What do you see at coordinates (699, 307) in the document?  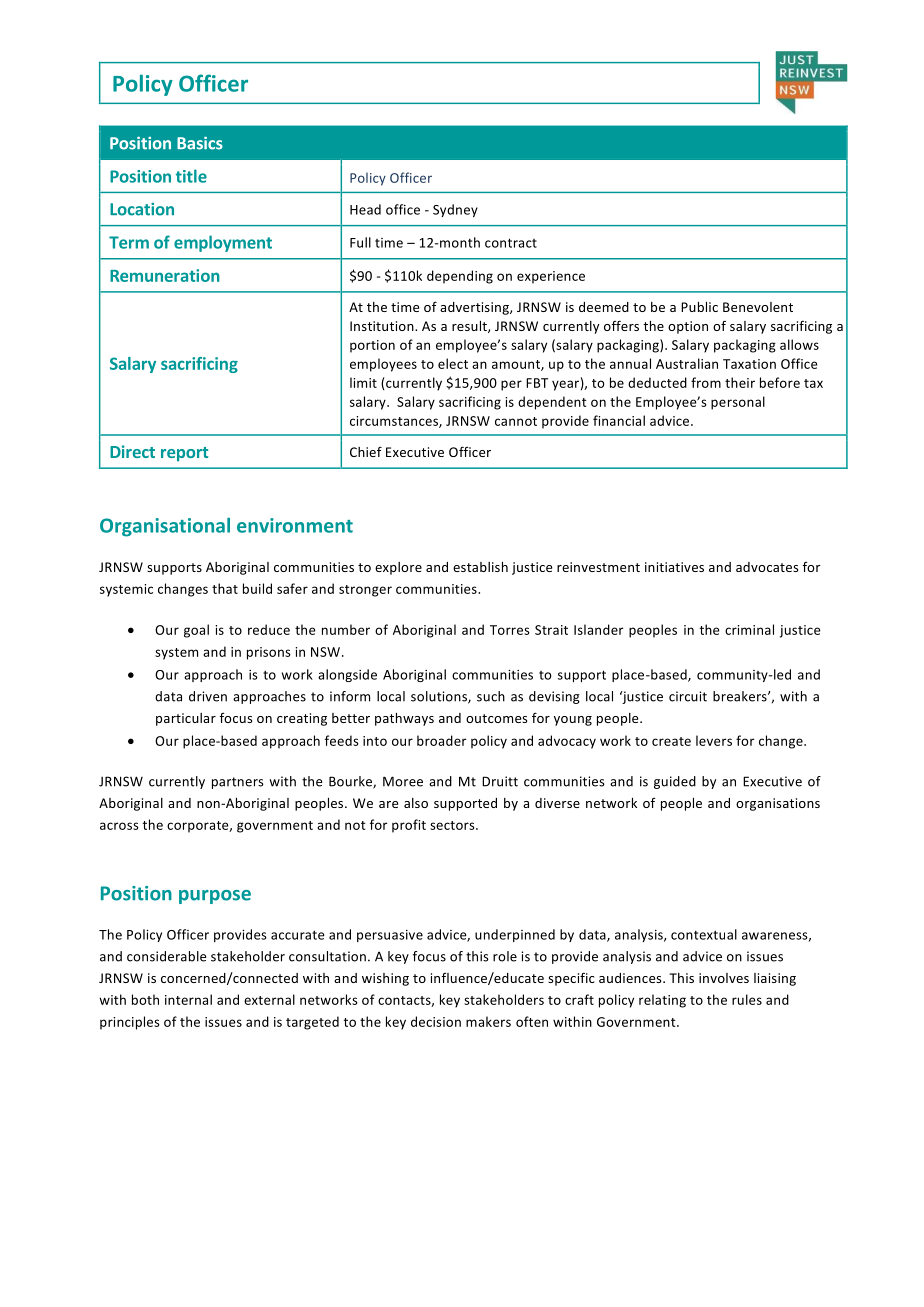 I see `Public` at bounding box center [699, 307].
